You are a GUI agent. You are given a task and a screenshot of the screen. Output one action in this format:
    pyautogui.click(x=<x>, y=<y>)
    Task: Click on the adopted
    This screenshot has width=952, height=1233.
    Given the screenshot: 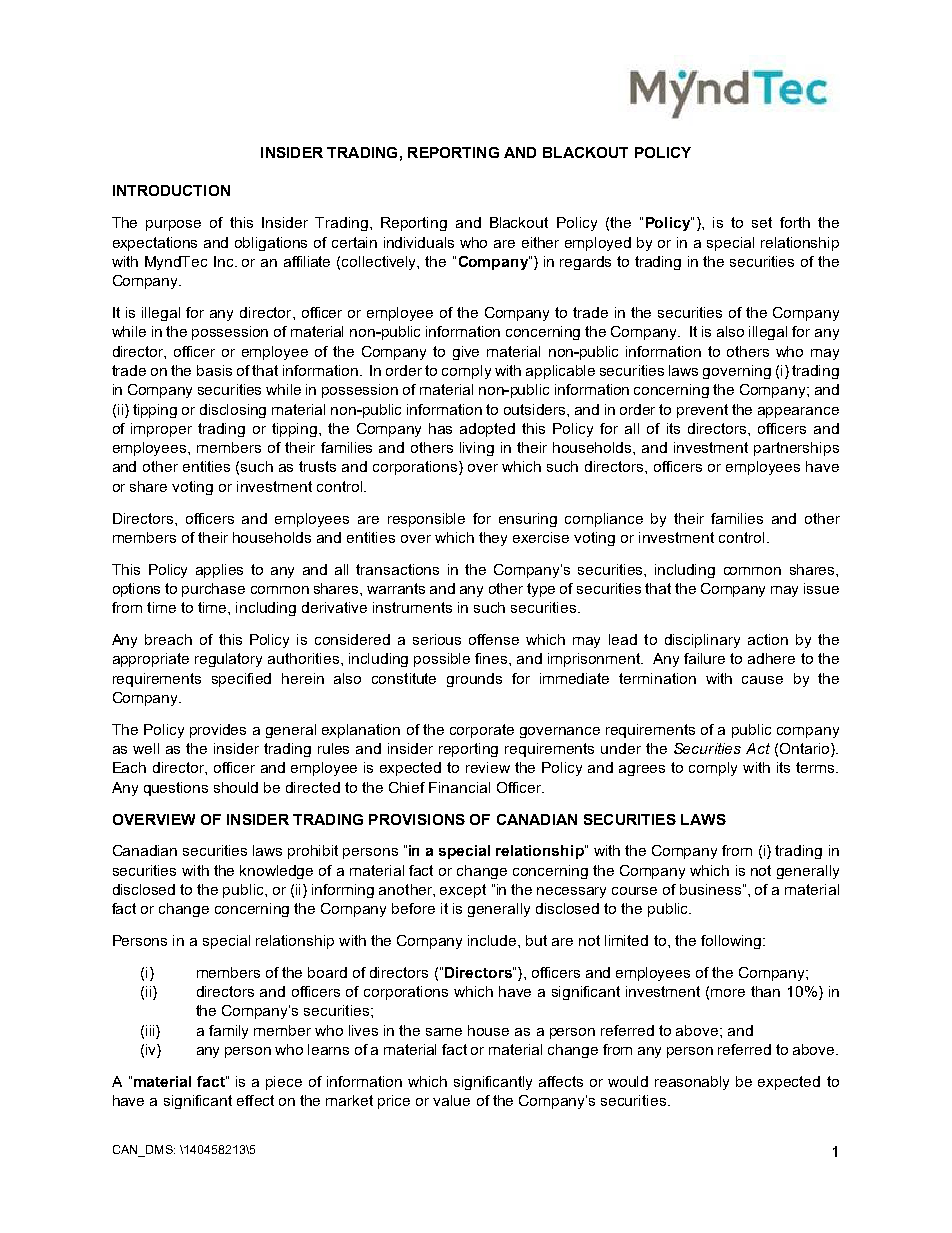 What is the action you would take?
    pyautogui.click(x=487, y=430)
